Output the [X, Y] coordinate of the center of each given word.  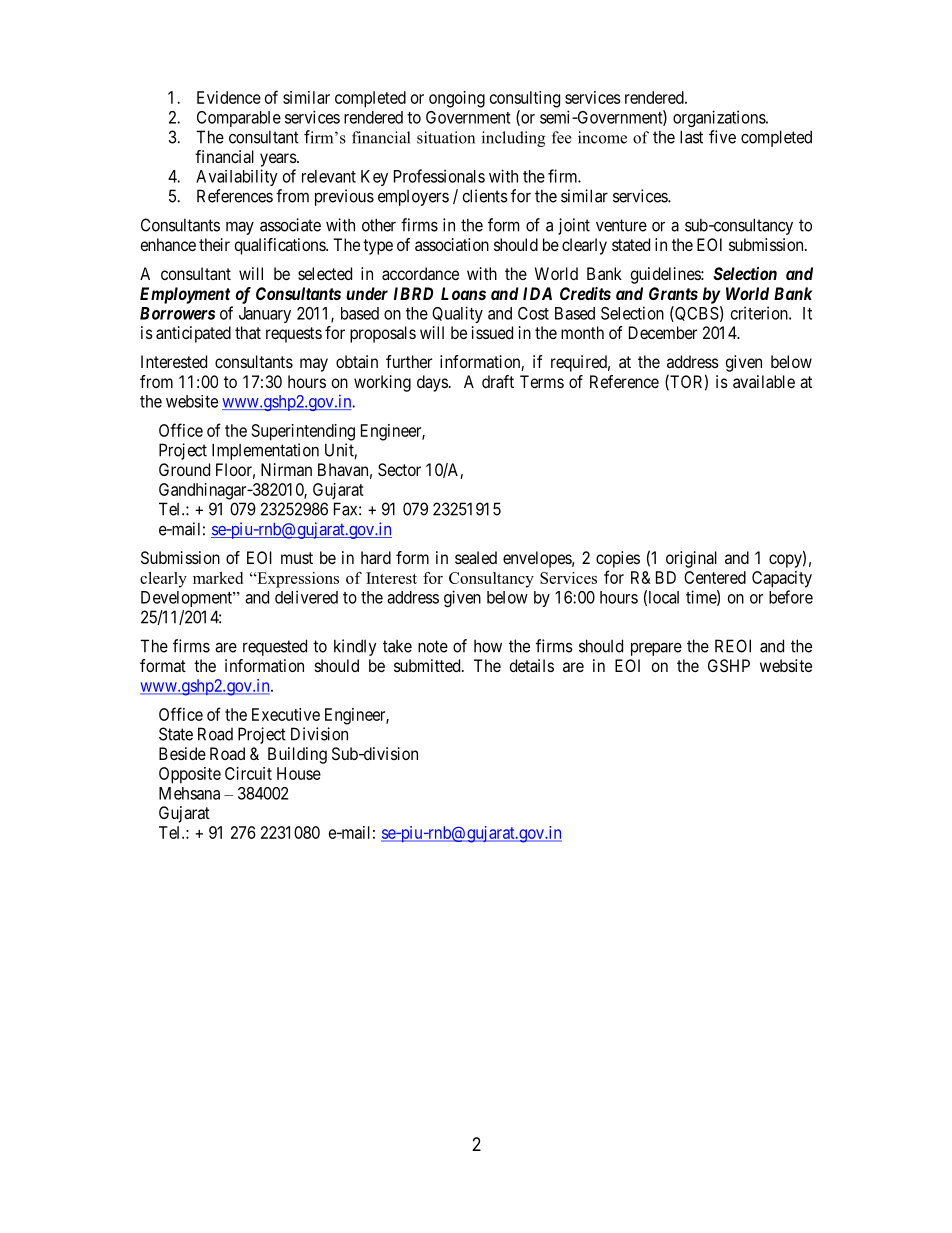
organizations [720, 118]
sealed [476, 557]
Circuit [248, 773]
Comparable [239, 119]
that [248, 332]
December [663, 332]
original [691, 559]
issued [492, 332]
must [297, 558]
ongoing [457, 99]
